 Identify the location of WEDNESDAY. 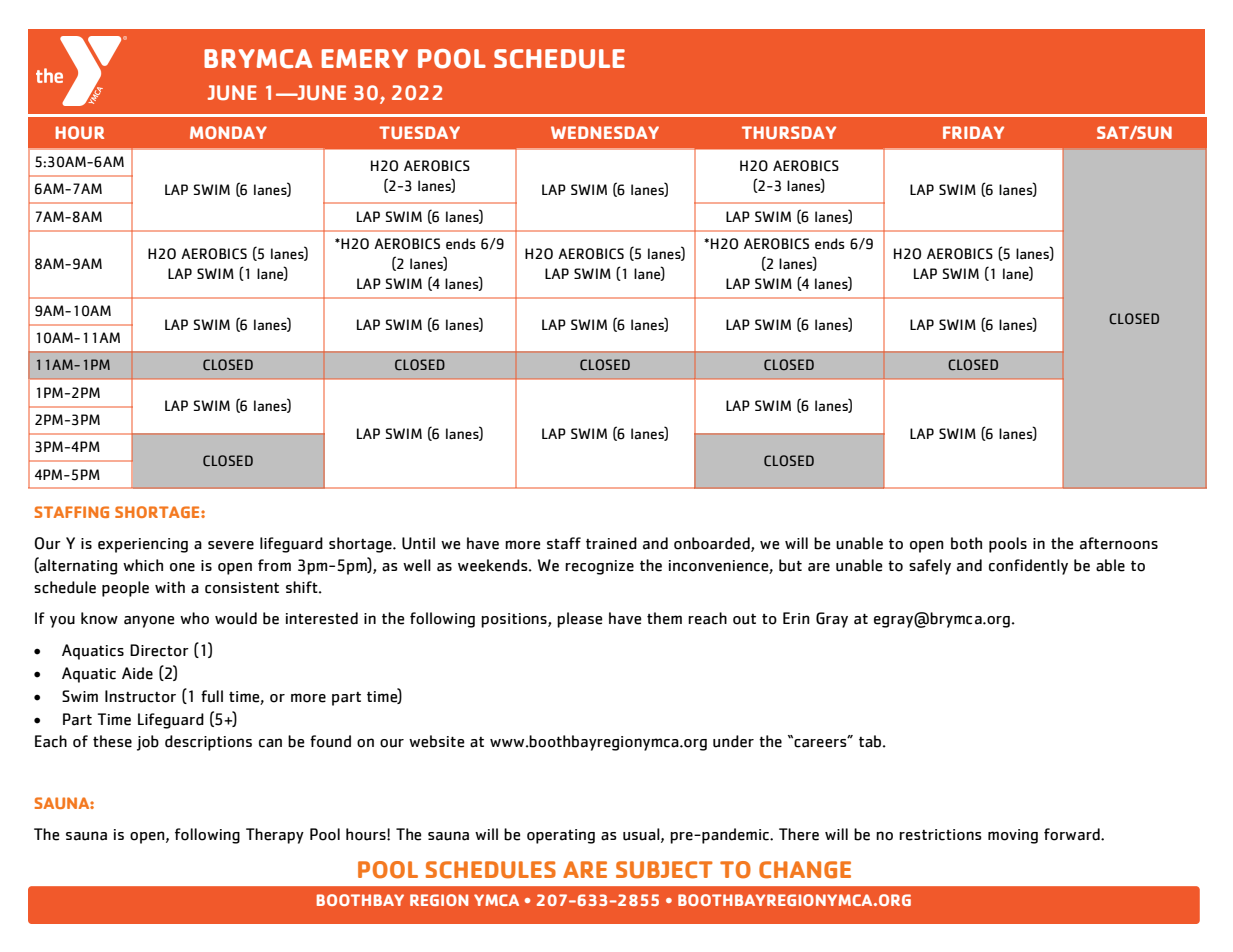
(605, 132).
